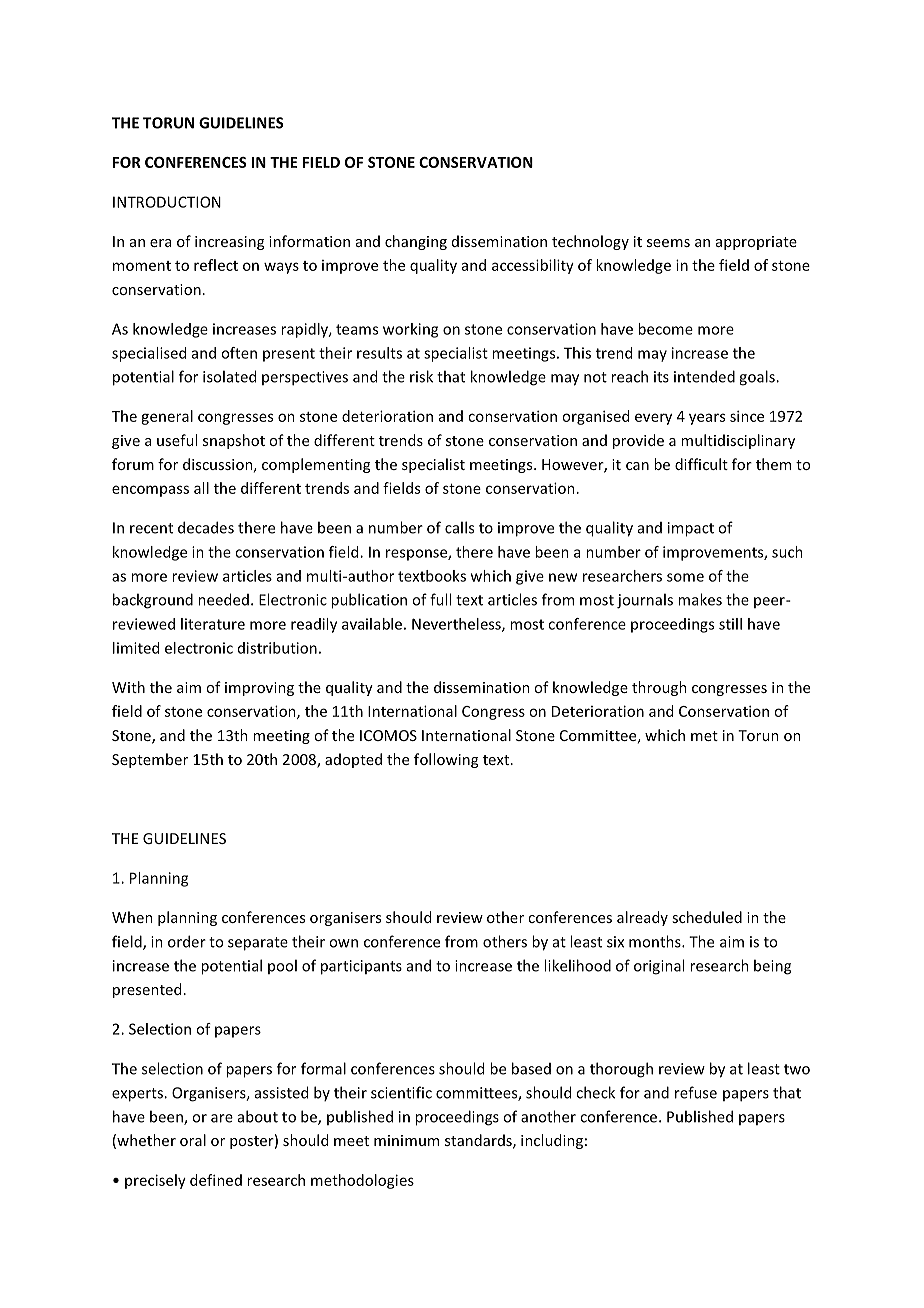 The height and width of the screenshot is (1308, 924). Describe the element at coordinates (416, 242) in the screenshot. I see `changing` at that location.
